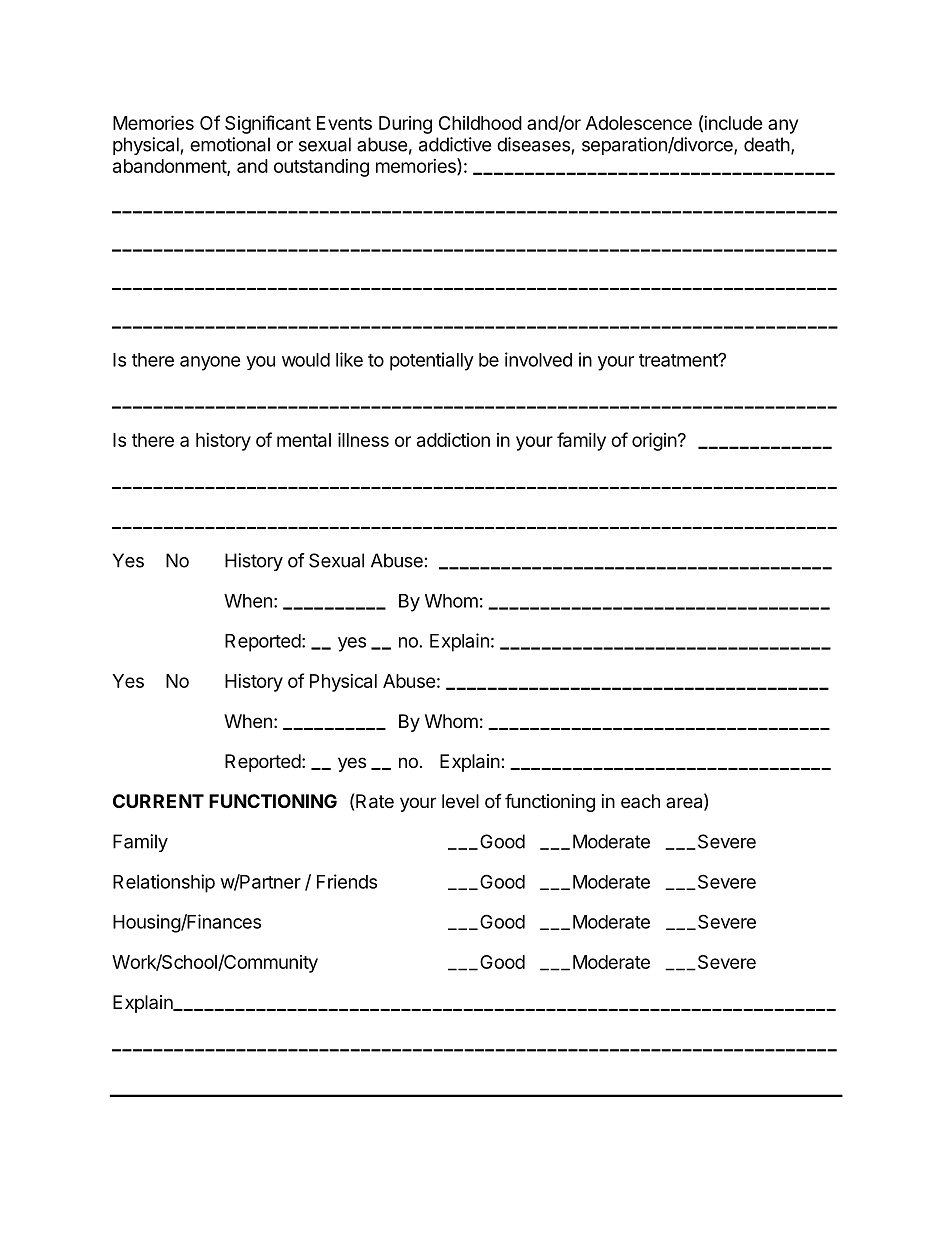 This image has width=952, height=1233. What do you see at coordinates (685, 804) in the image?
I see `area` at bounding box center [685, 804].
